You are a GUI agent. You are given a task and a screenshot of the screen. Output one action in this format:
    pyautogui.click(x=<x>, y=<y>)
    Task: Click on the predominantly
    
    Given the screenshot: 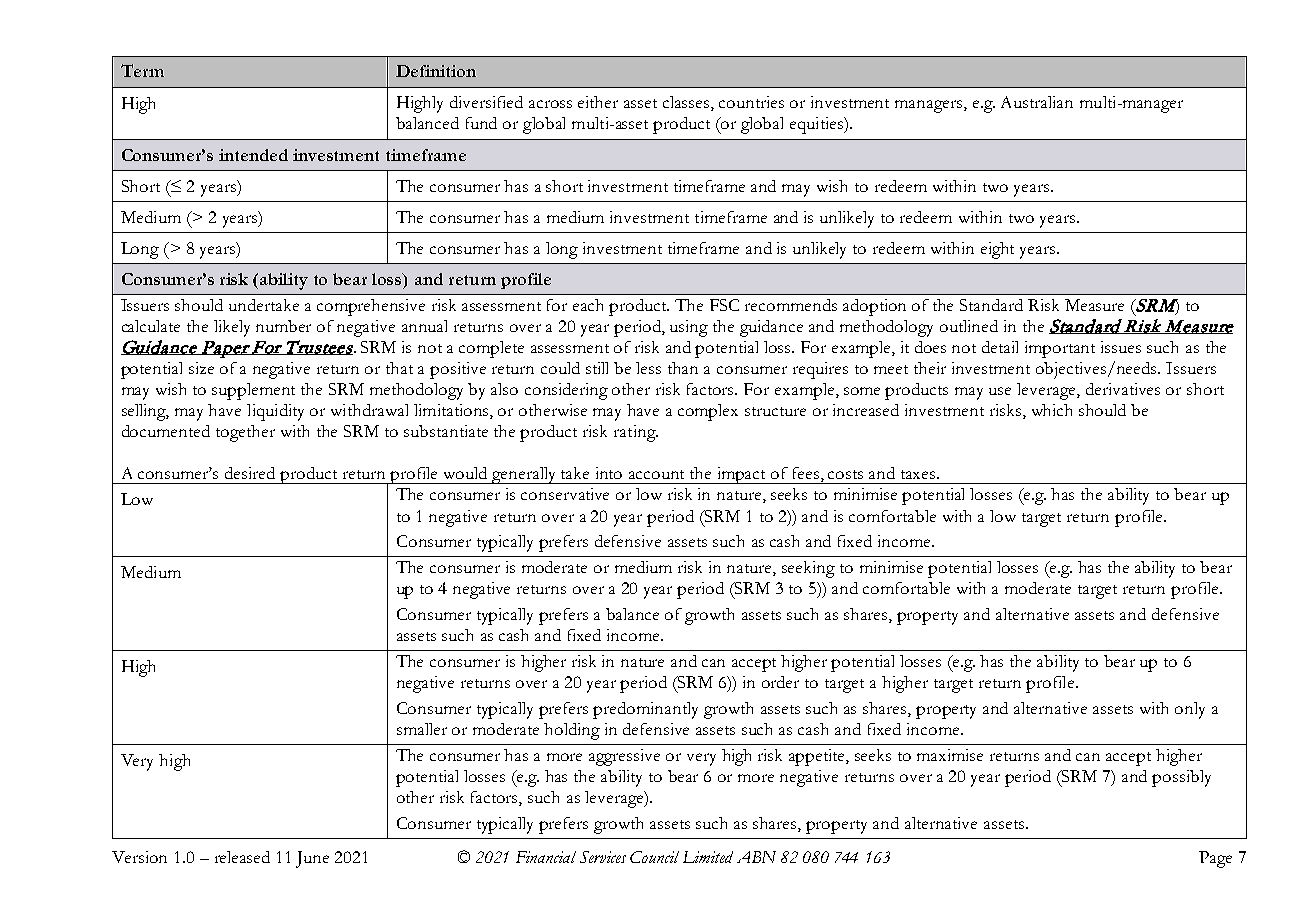 What is the action you would take?
    pyautogui.click(x=645, y=710)
